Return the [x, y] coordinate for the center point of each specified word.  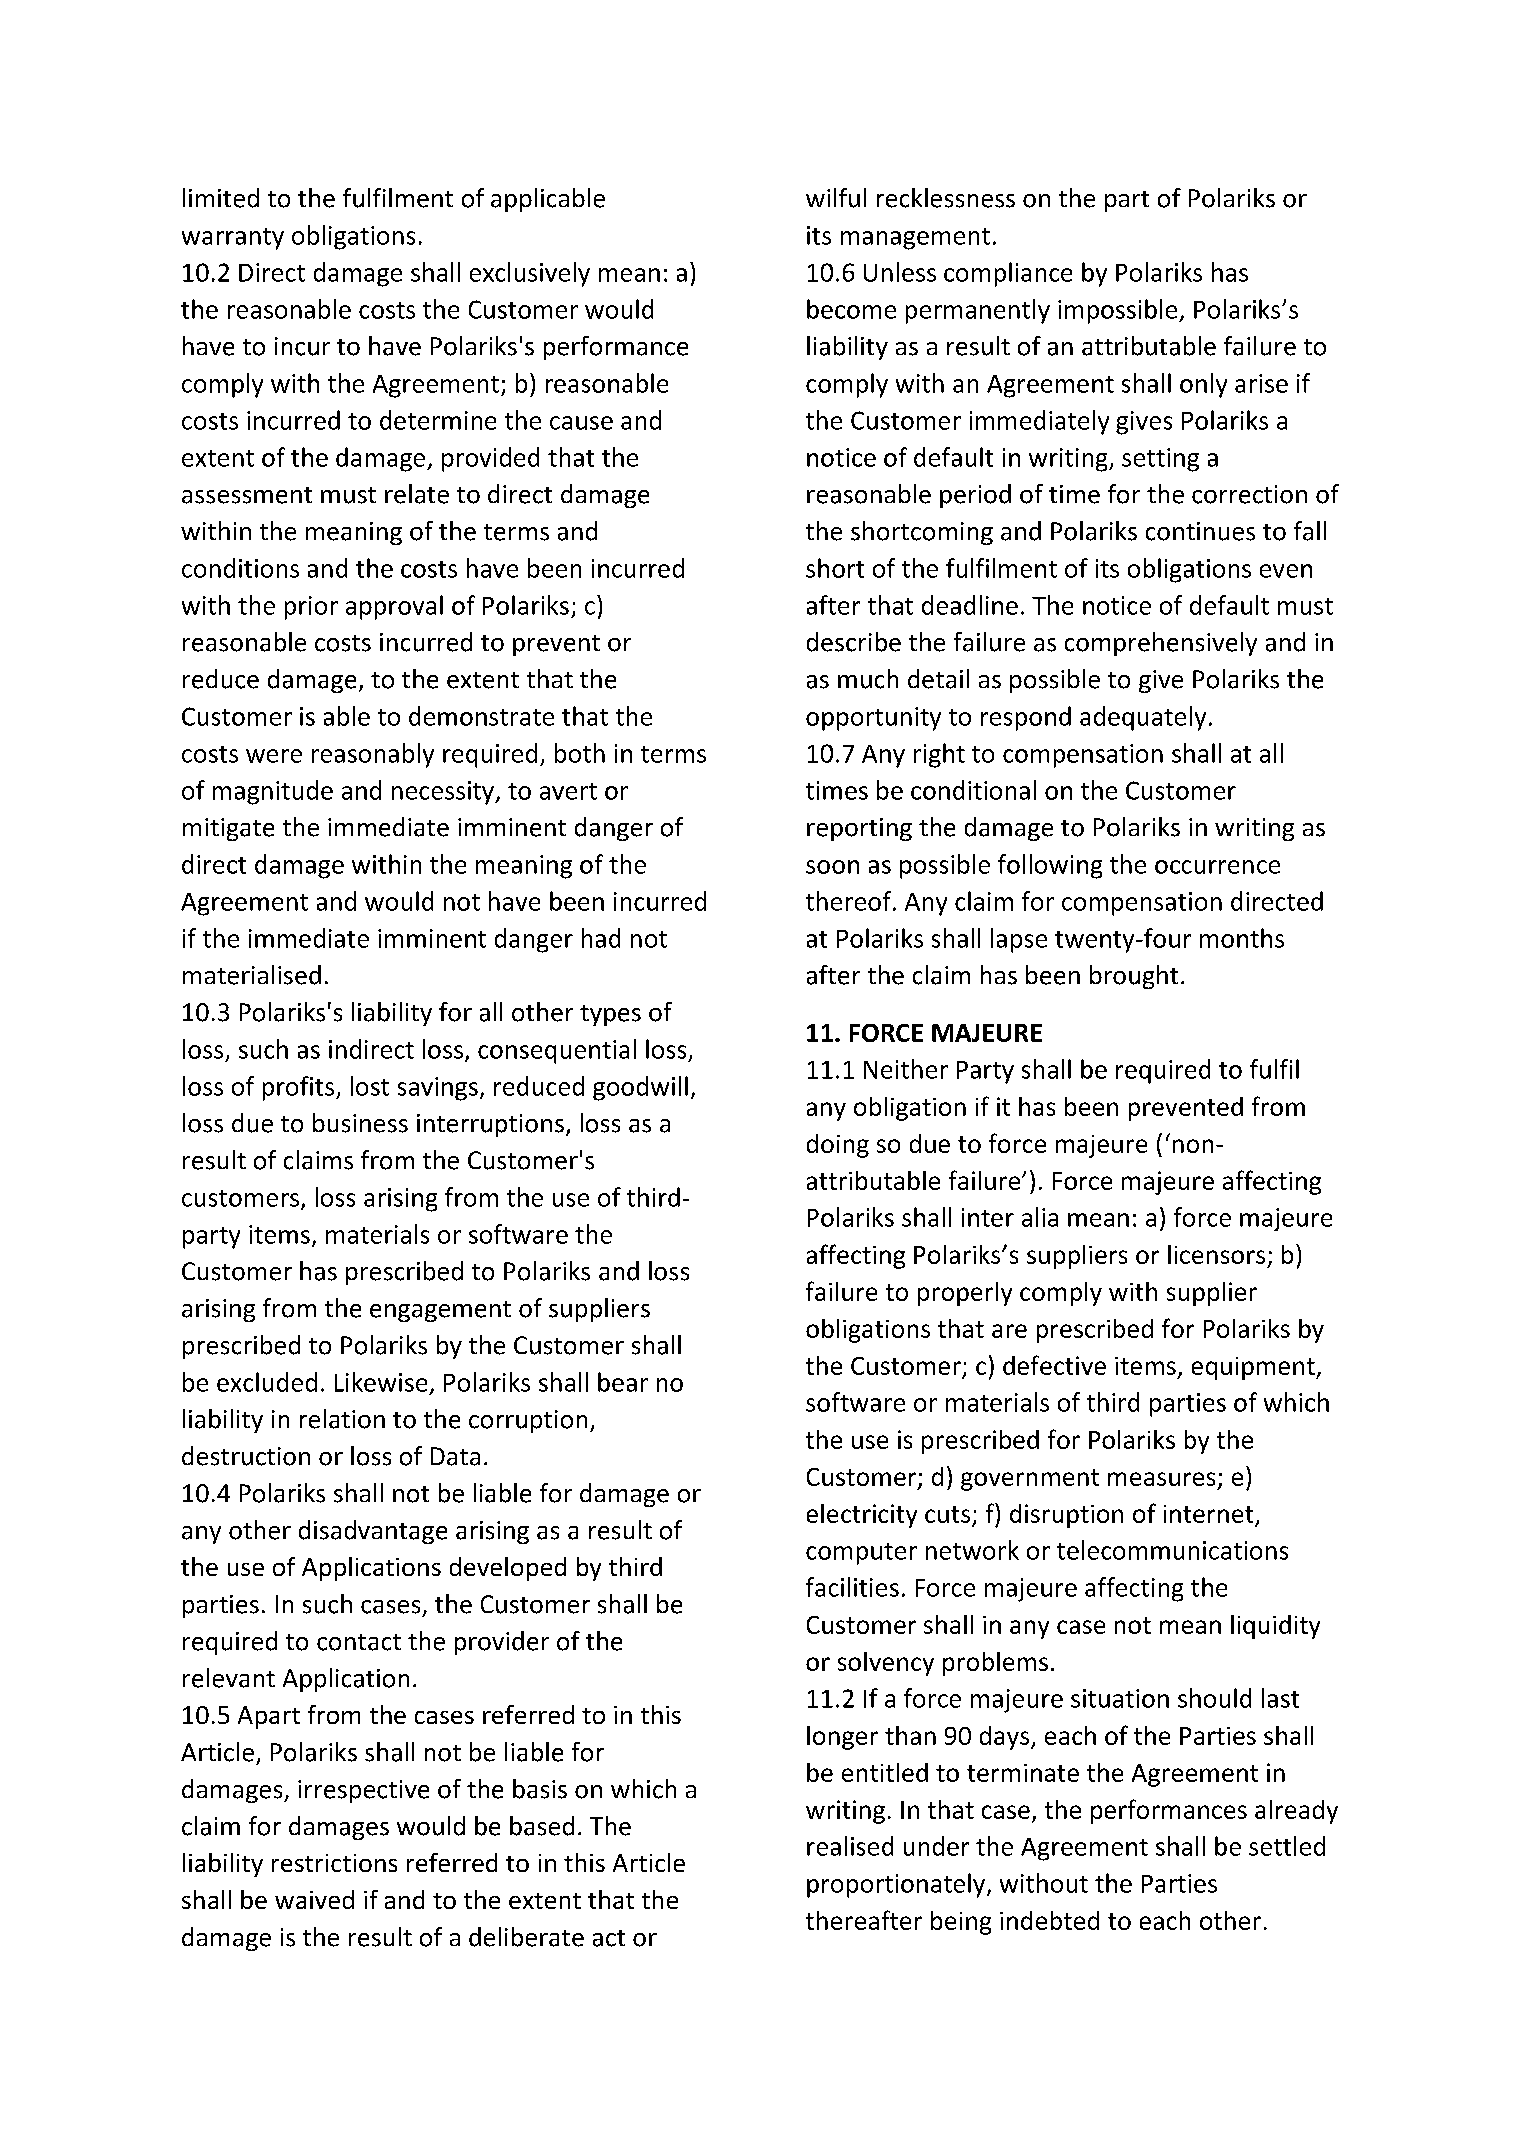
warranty [233, 239]
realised [850, 1846]
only [1203, 385]
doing [838, 1146]
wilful [836, 198]
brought [1134, 977]
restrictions [334, 1863]
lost [370, 1086]
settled [1287, 1846]
